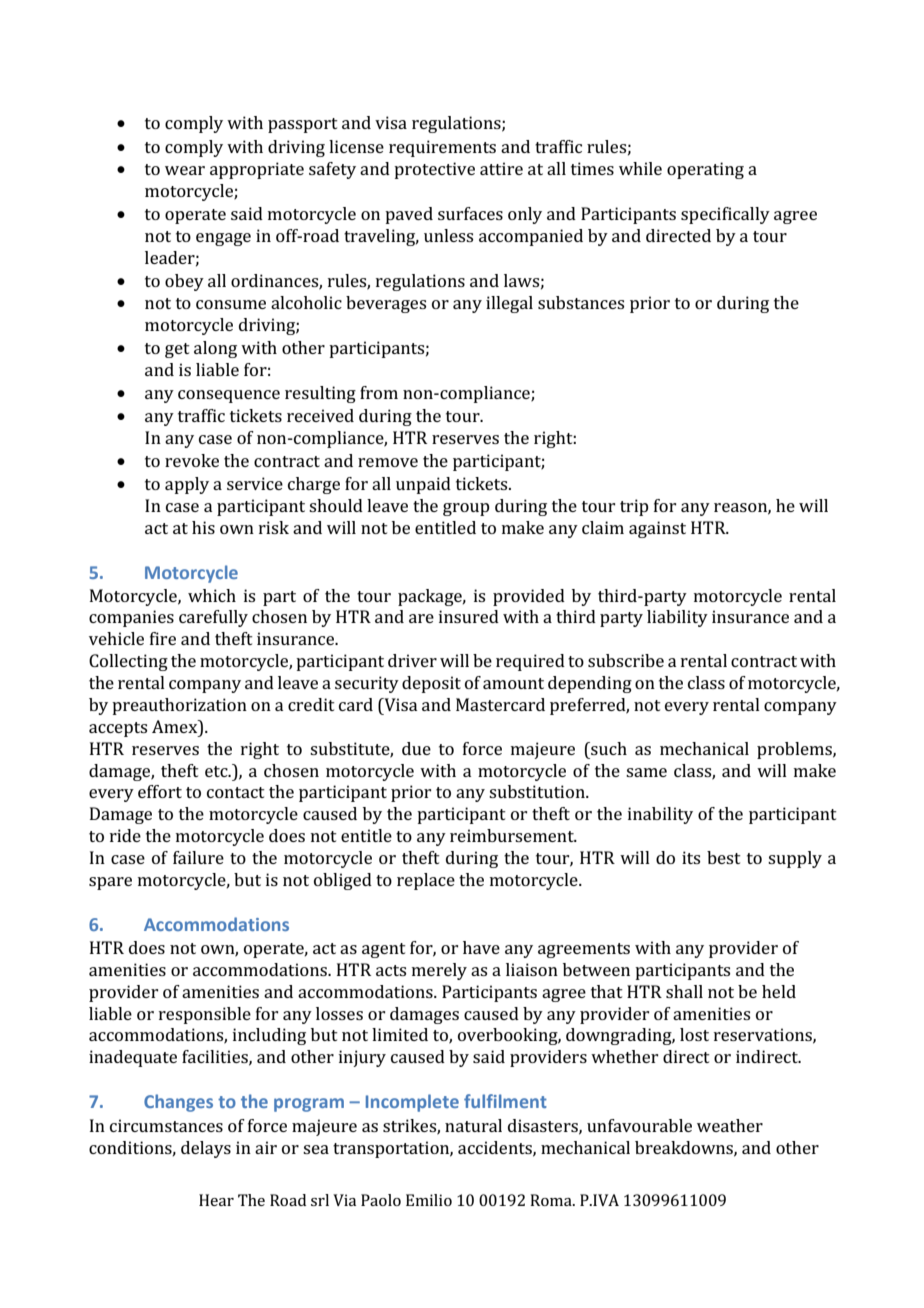 This screenshot has height=1308, width=924. What do you see at coordinates (677, 618) in the screenshot?
I see `liability` at bounding box center [677, 618].
